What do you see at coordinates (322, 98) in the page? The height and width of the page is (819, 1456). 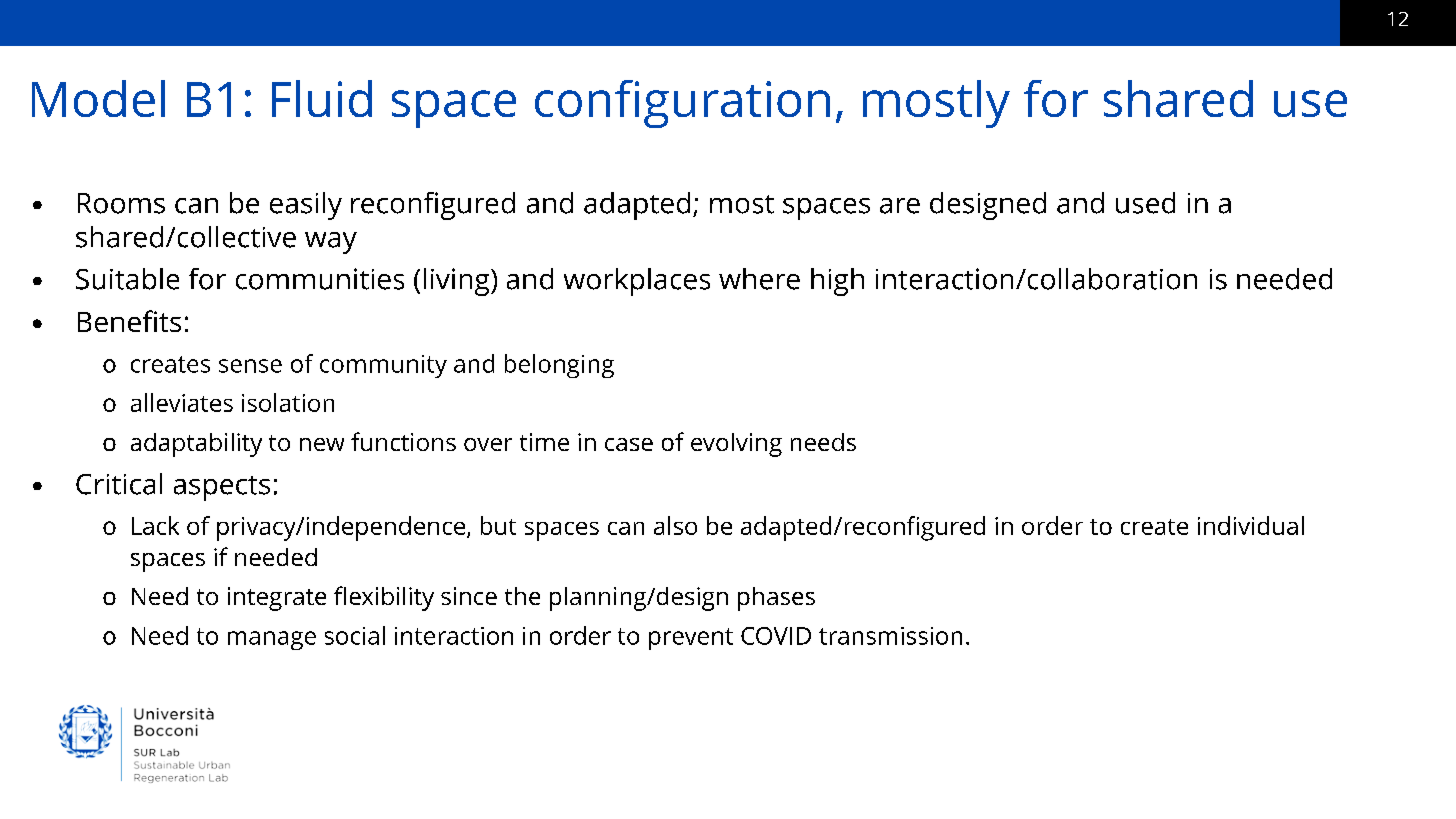 I see `Fluid` at bounding box center [322, 98].
